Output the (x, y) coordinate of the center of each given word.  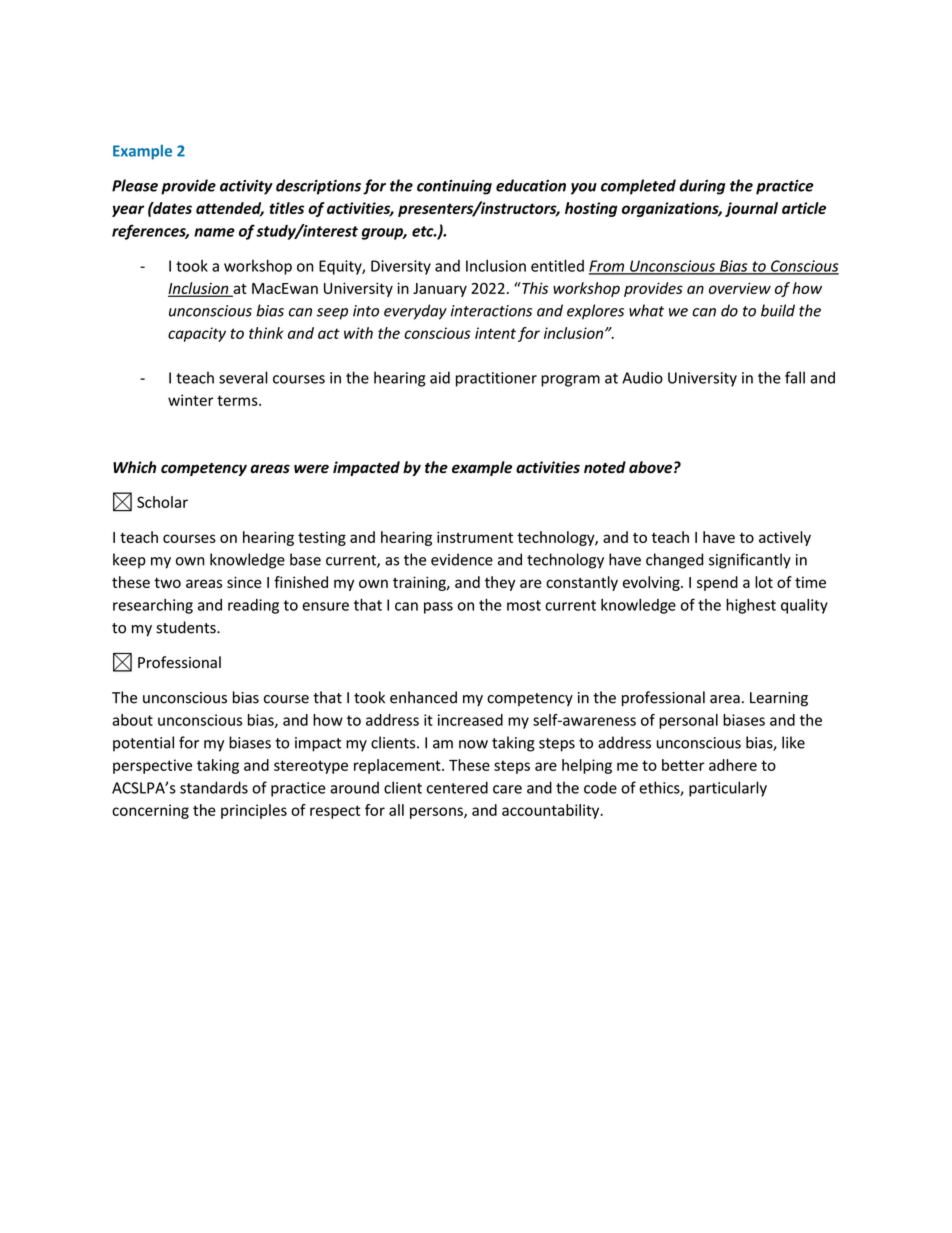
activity (246, 187)
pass (438, 608)
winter (191, 400)
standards (214, 787)
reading (253, 606)
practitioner (496, 379)
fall (795, 377)
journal (751, 209)
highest (751, 606)
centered (457, 787)
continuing (454, 187)
